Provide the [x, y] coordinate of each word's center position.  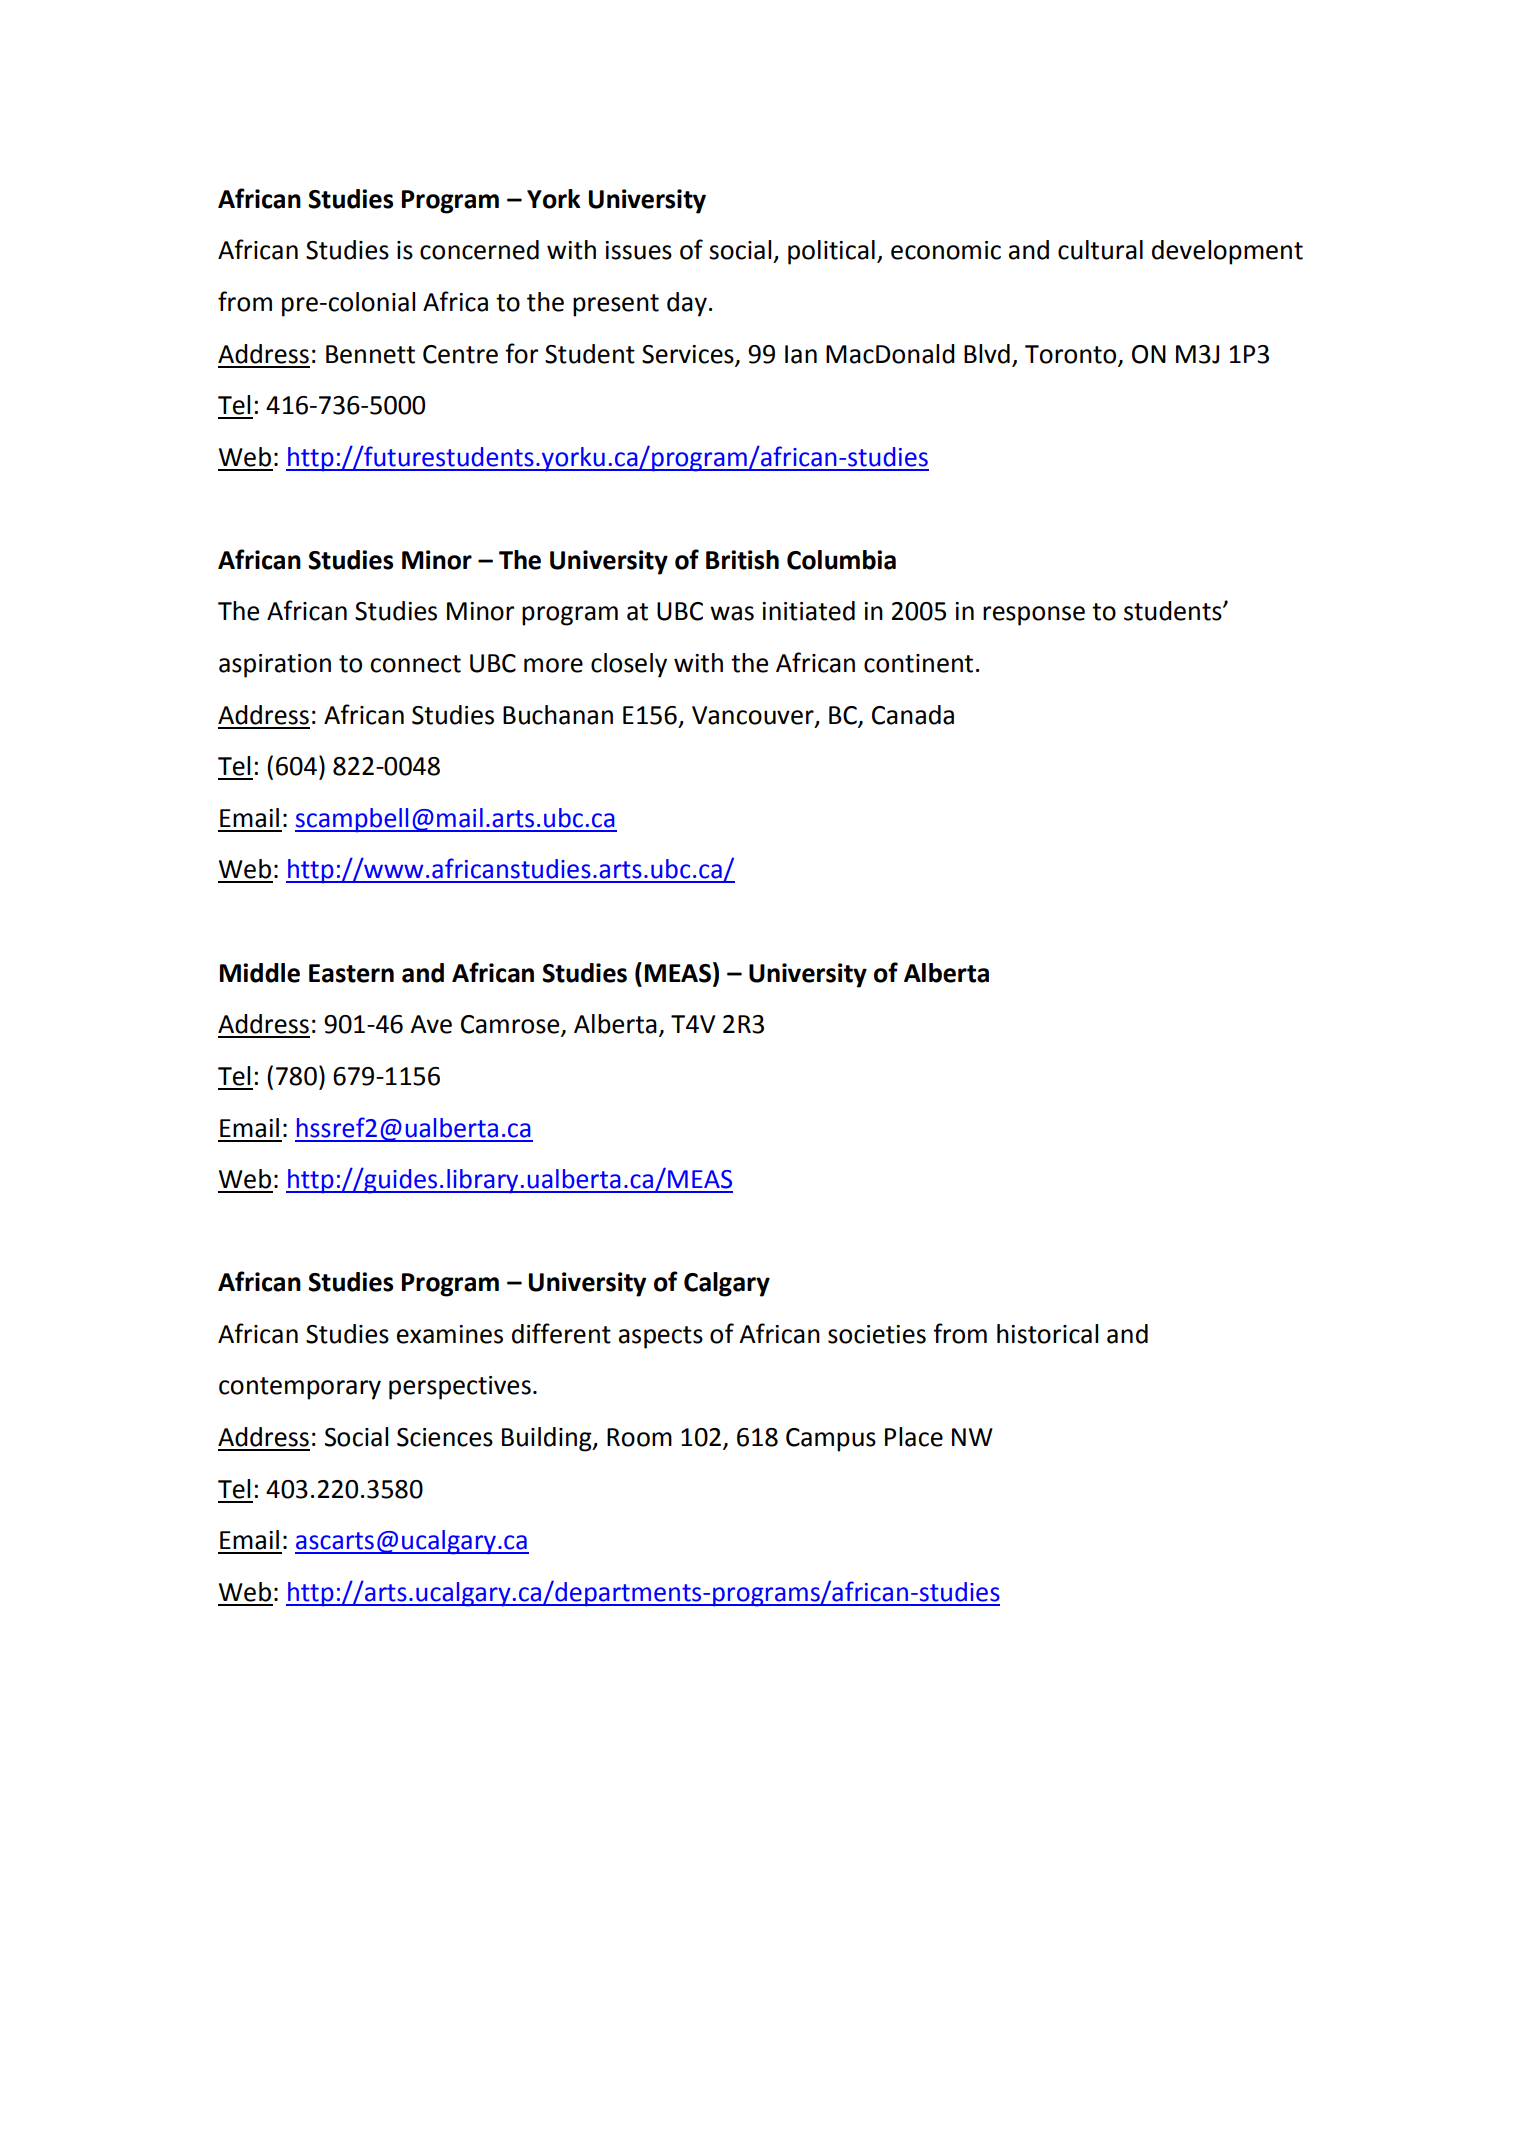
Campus [831, 1440]
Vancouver [754, 716]
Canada [913, 715]
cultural [1100, 250]
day [687, 304]
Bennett [370, 354]
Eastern [351, 973]
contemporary [300, 1388]
